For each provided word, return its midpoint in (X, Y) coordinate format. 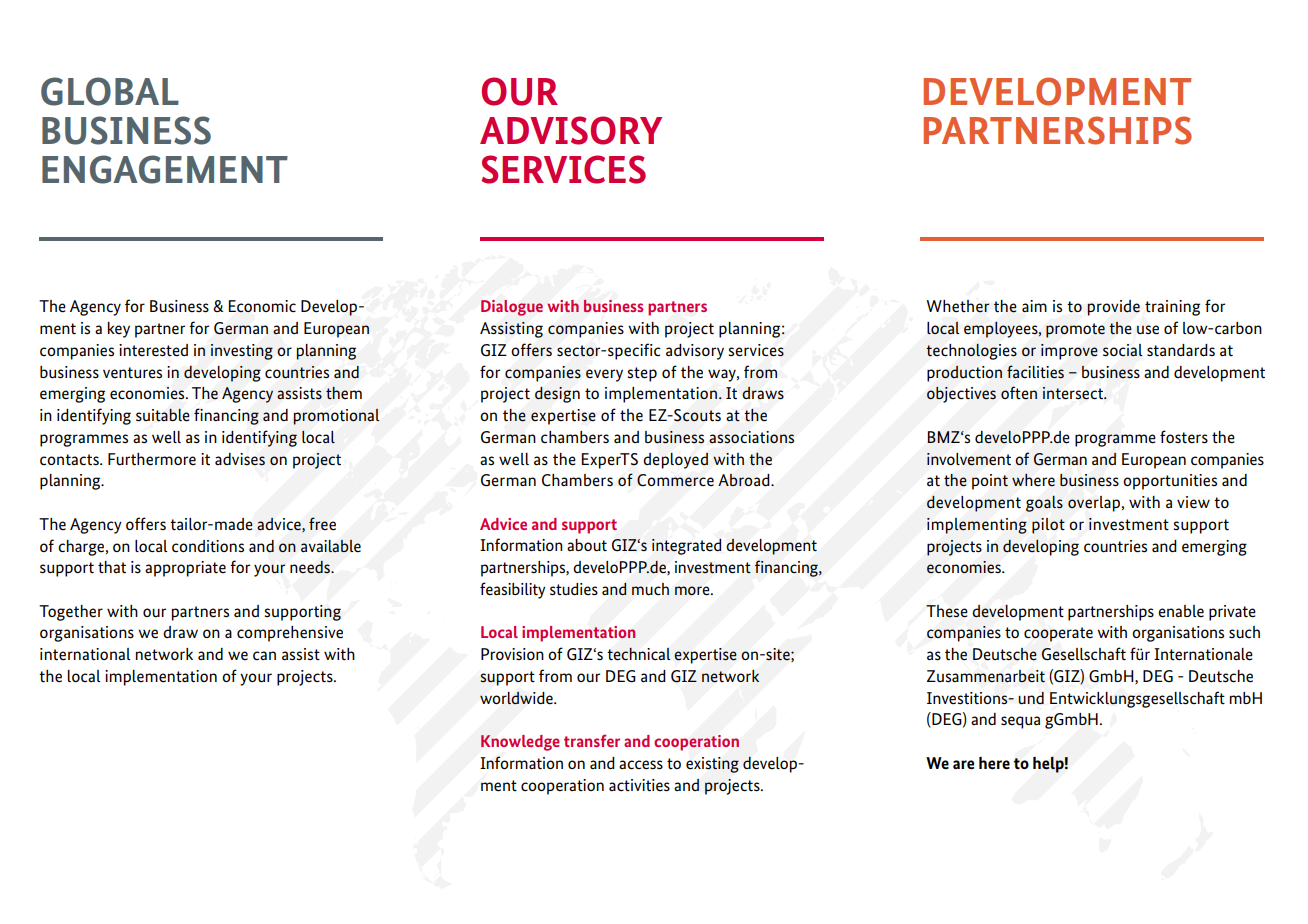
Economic (262, 306)
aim (1034, 306)
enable (1181, 611)
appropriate (185, 569)
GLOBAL (110, 91)
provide (1113, 308)
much (650, 589)
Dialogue (512, 308)
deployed (675, 461)
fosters (1184, 437)
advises (240, 459)
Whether (957, 306)
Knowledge (520, 743)
